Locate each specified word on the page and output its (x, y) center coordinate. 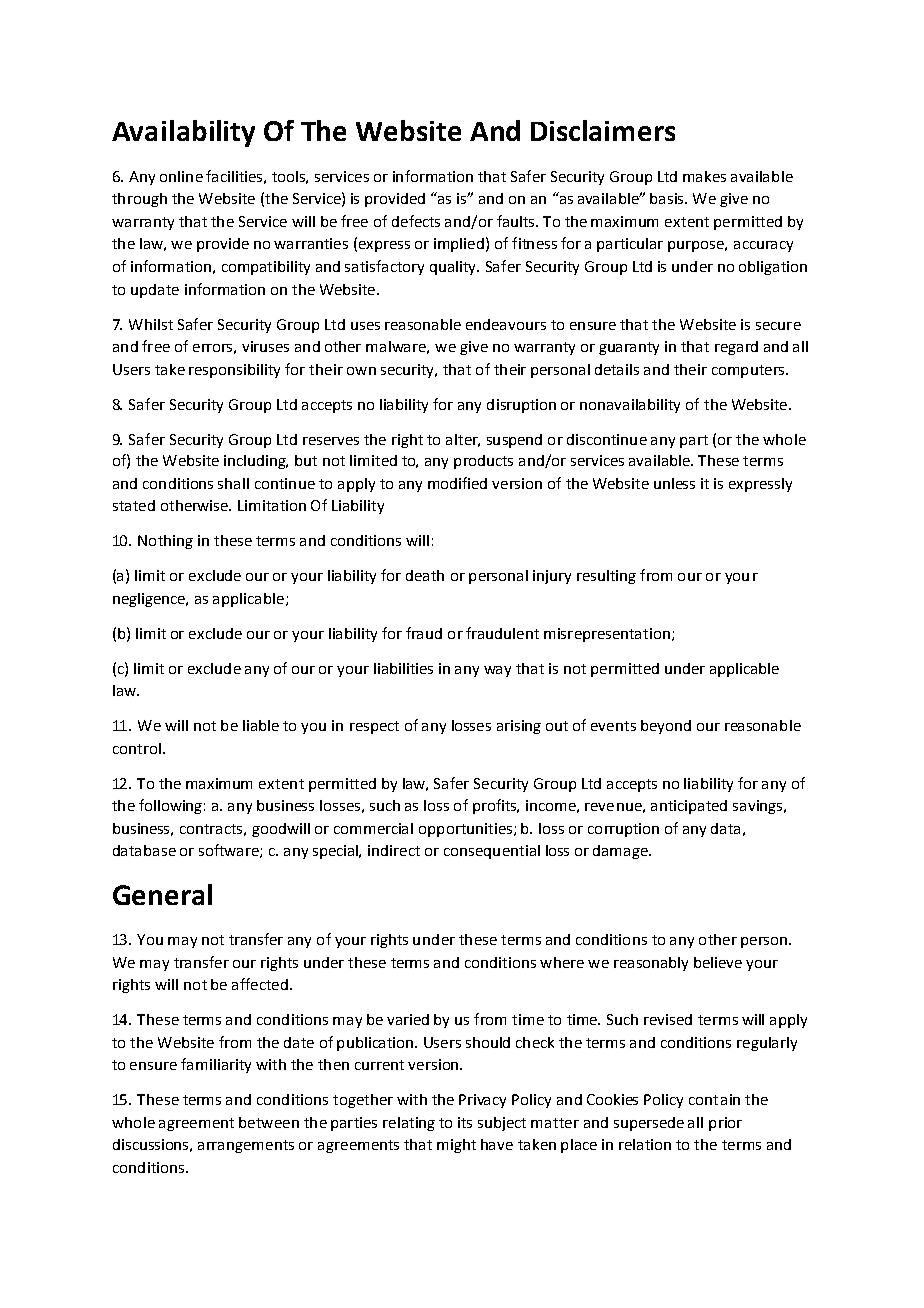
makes (704, 176)
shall (233, 483)
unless (674, 483)
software (230, 851)
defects (416, 221)
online (181, 176)
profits (496, 806)
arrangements (246, 1146)
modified (457, 483)
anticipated (689, 807)
